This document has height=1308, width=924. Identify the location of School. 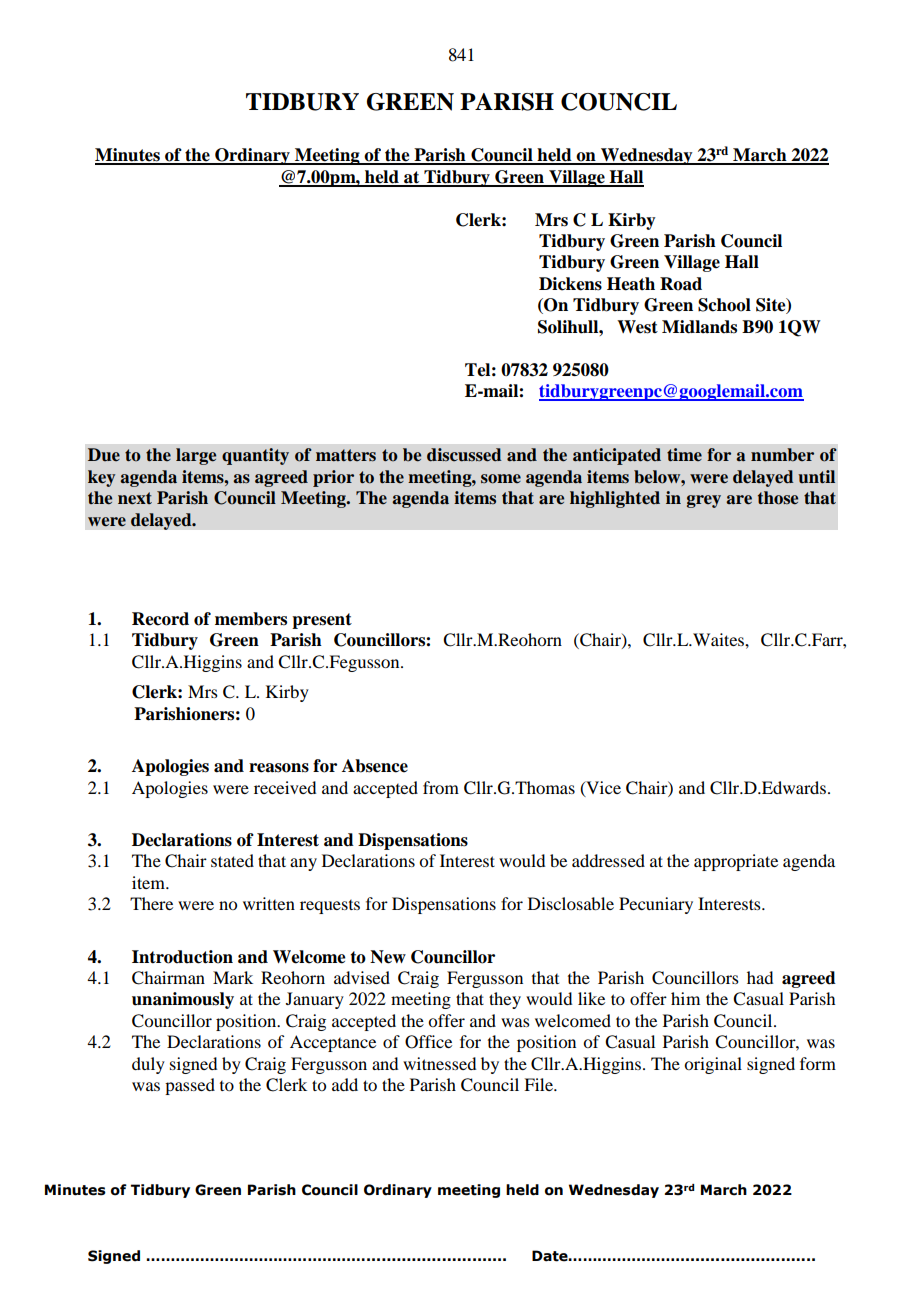
(724, 305).
